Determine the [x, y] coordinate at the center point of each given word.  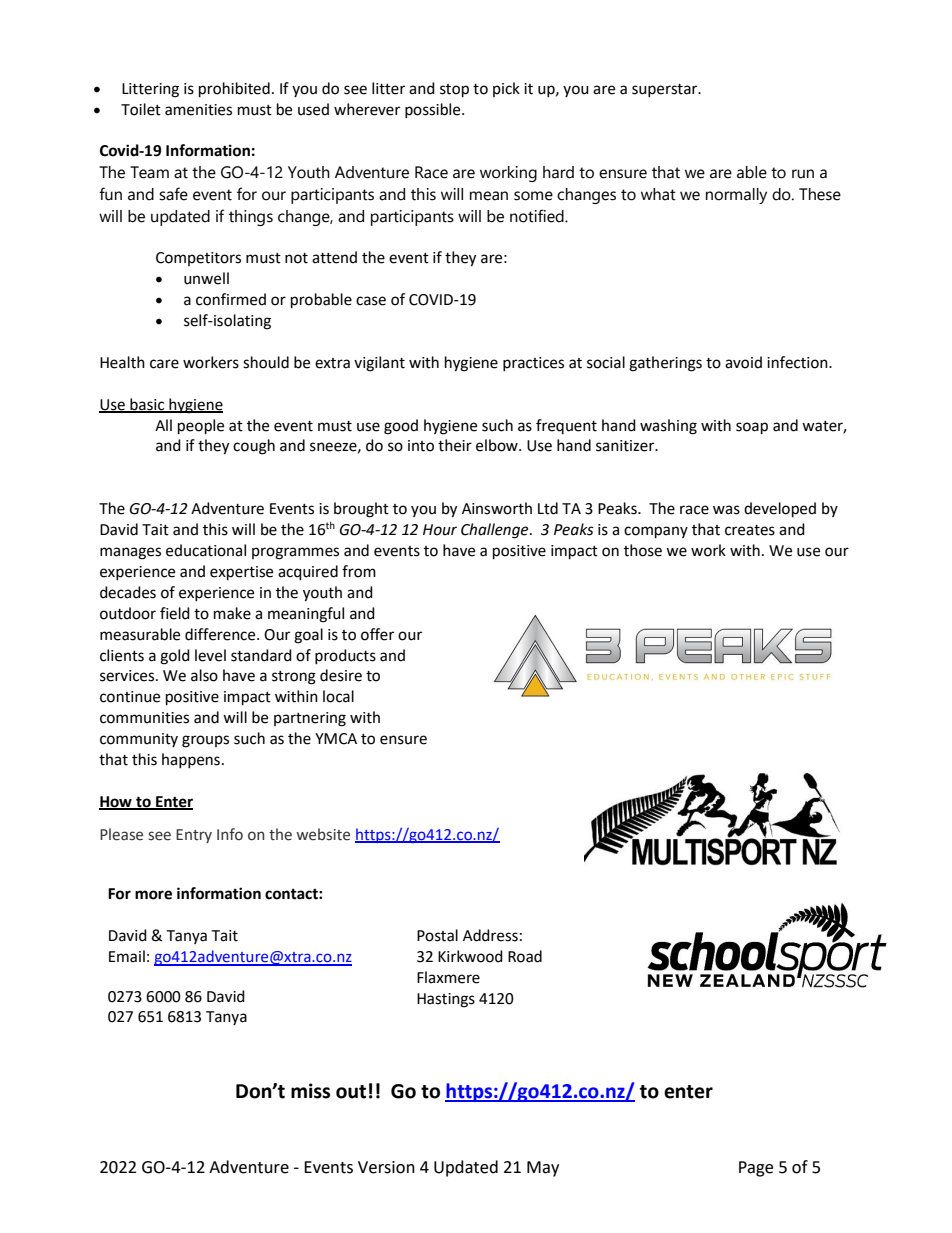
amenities [198, 110]
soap [752, 428]
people [201, 427]
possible [434, 110]
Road [525, 956]
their [455, 445]
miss [310, 1091]
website [323, 834]
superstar [666, 90]
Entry [194, 836]
